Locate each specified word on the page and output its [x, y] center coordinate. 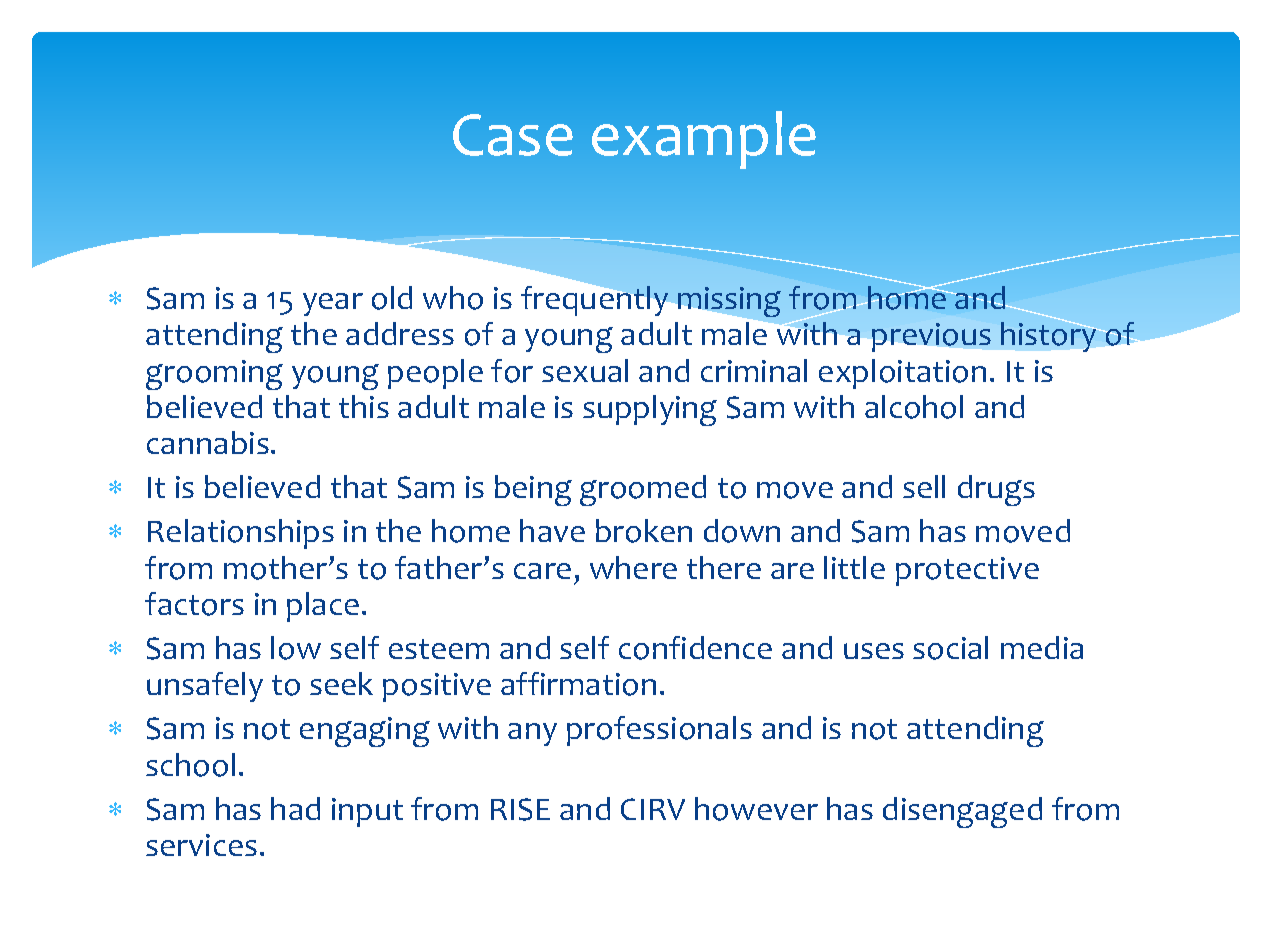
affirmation [578, 684]
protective [967, 571]
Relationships [241, 534]
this [364, 406]
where [633, 567]
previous [931, 337]
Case [513, 135]
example [704, 140]
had [295, 808]
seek [341, 683]
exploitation [902, 374]
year [333, 304]
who [453, 298]
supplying [650, 410]
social [950, 648]
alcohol [914, 407]
